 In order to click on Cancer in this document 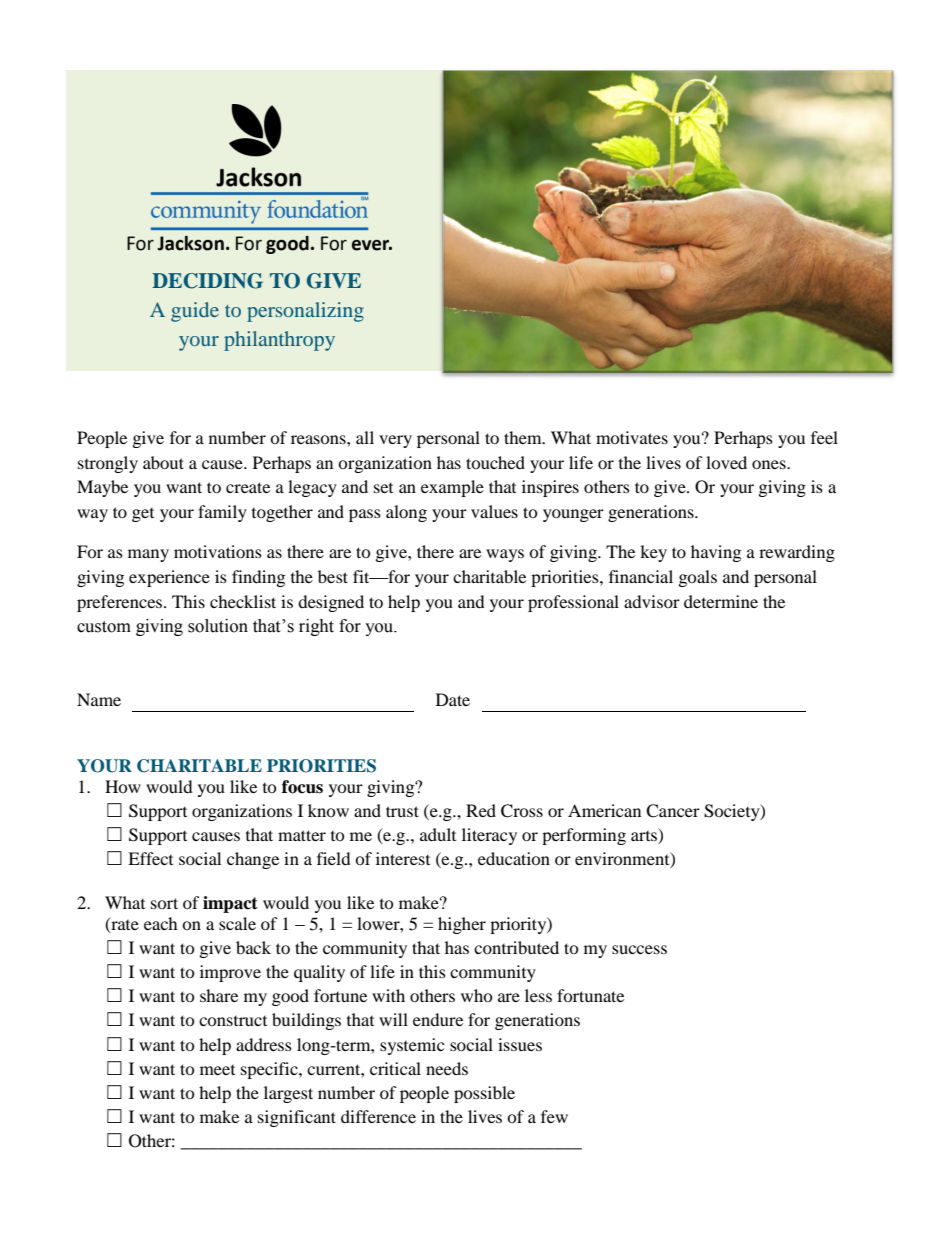, I will do `click(673, 811)`.
